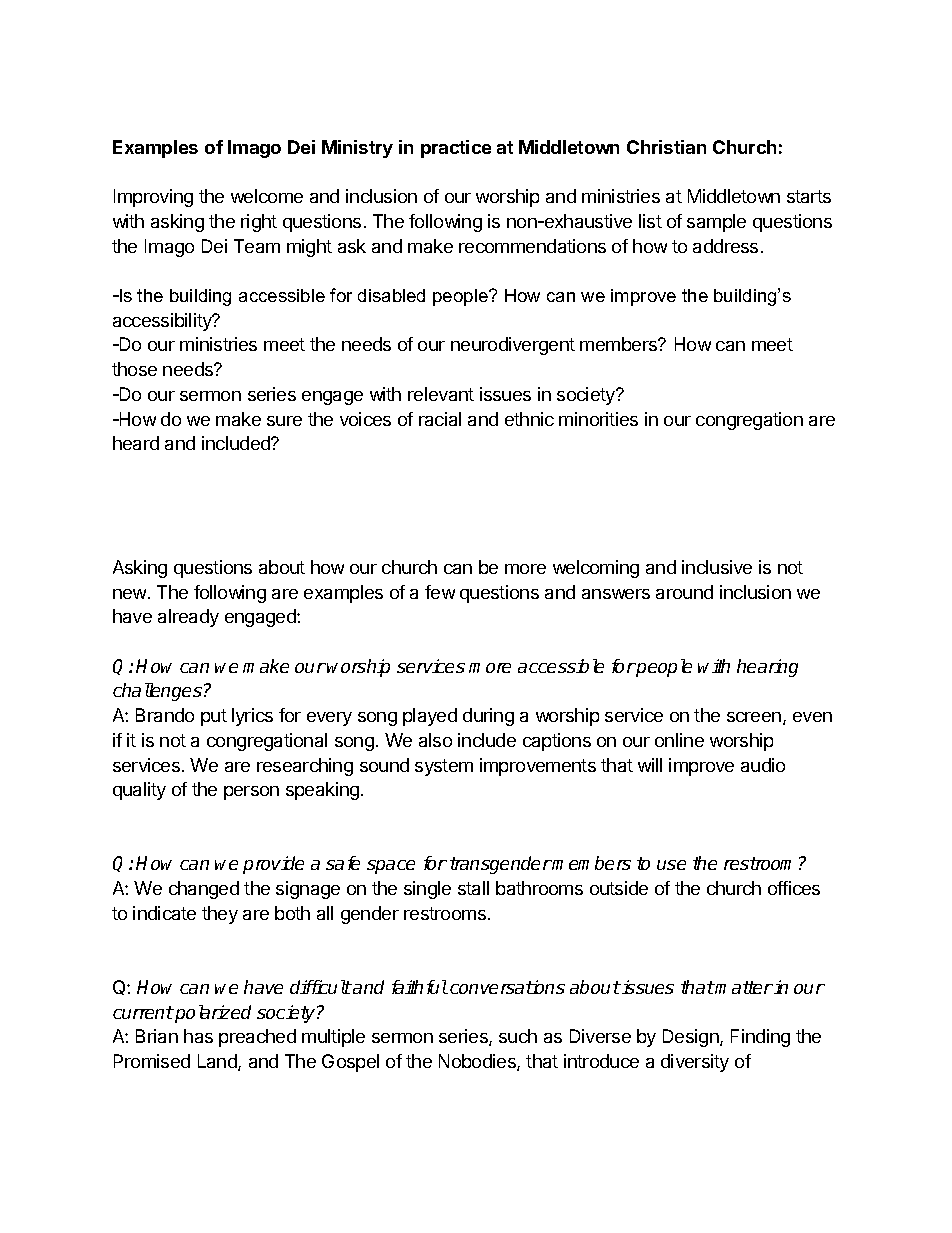  I want to click on practice, so click(456, 149).
